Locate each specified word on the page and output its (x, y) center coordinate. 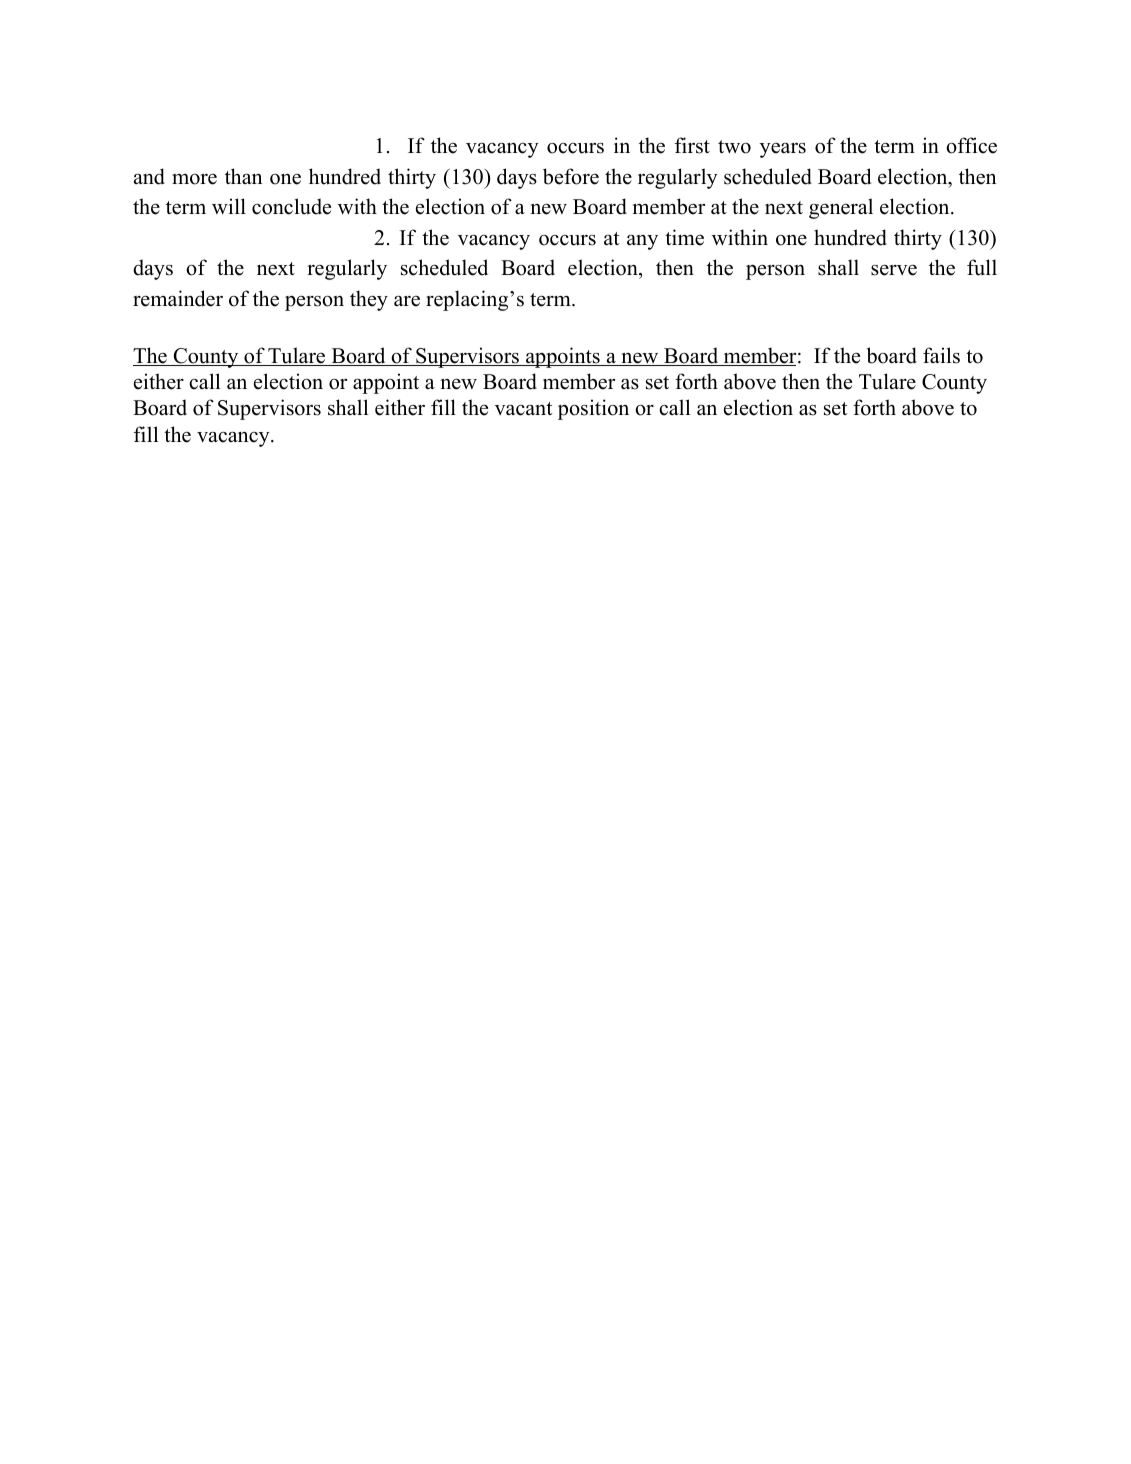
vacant (524, 409)
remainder (178, 298)
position (593, 409)
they (369, 300)
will (229, 206)
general (841, 208)
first (692, 145)
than (244, 176)
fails (941, 355)
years (783, 150)
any (642, 242)
